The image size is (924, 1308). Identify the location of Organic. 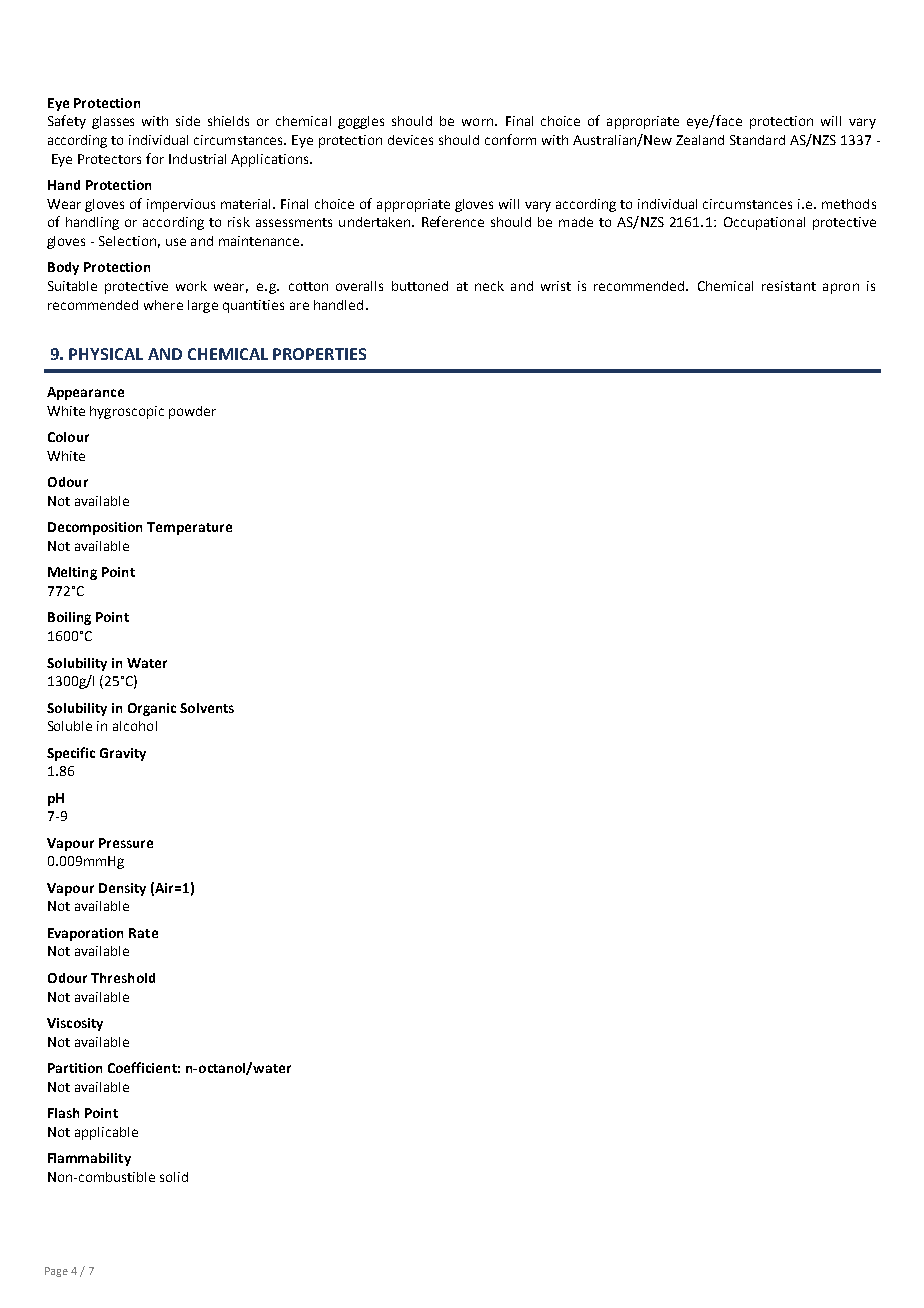
(152, 709).
